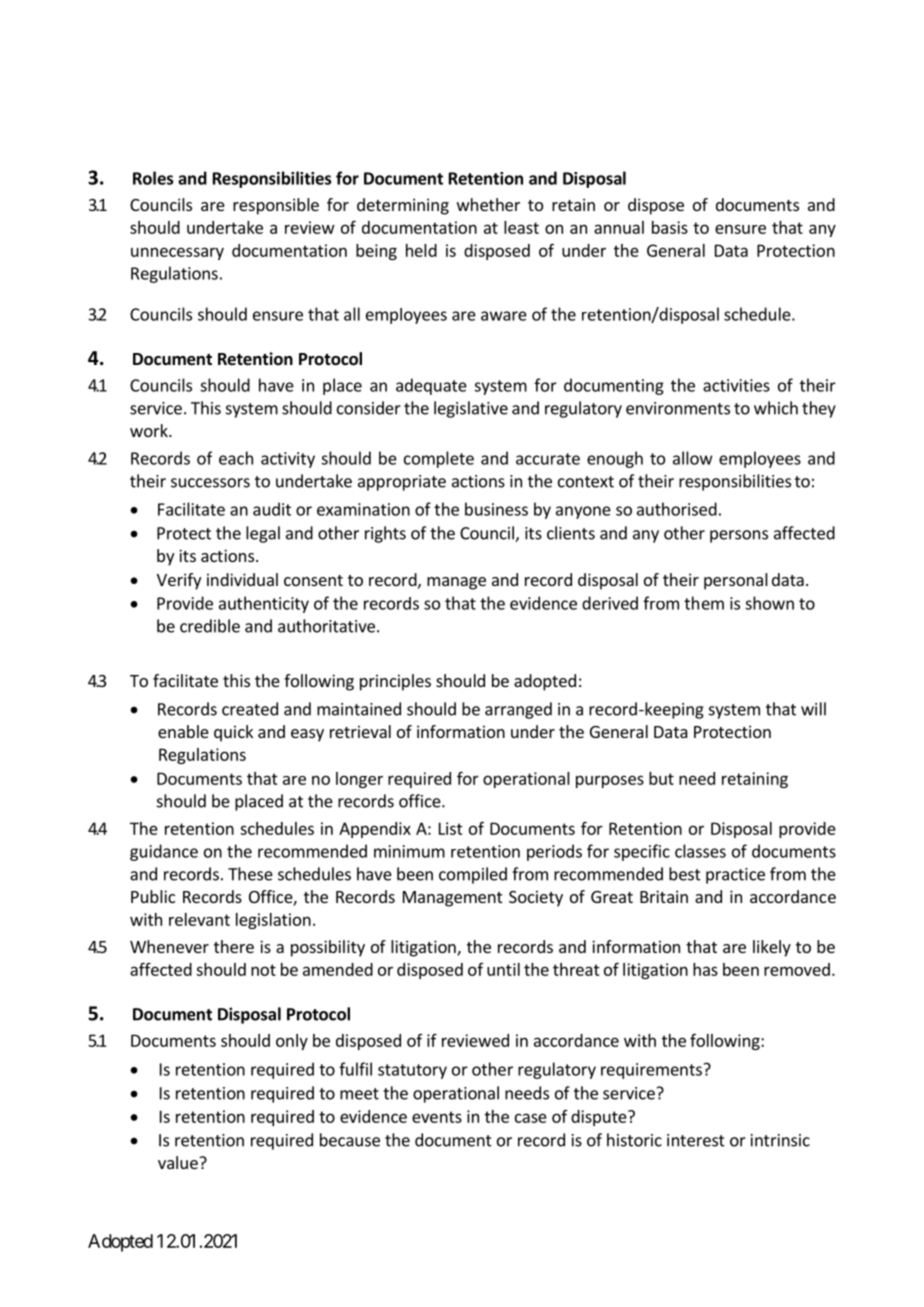 The width and height of the image is (924, 1307). Describe the element at coordinates (813, 709) in the image. I see `will` at that location.
